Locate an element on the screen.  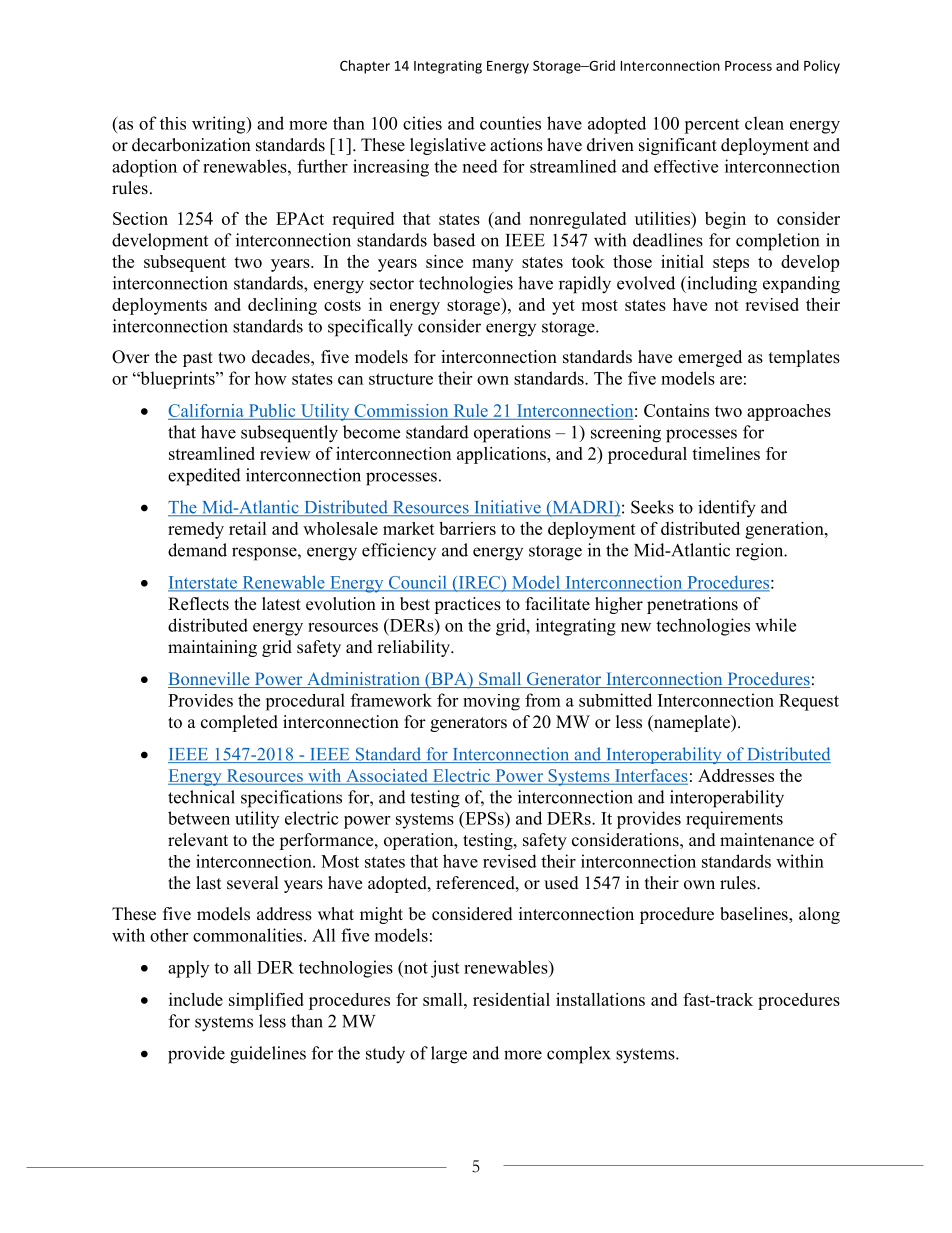
writing is located at coordinates (220, 125).
